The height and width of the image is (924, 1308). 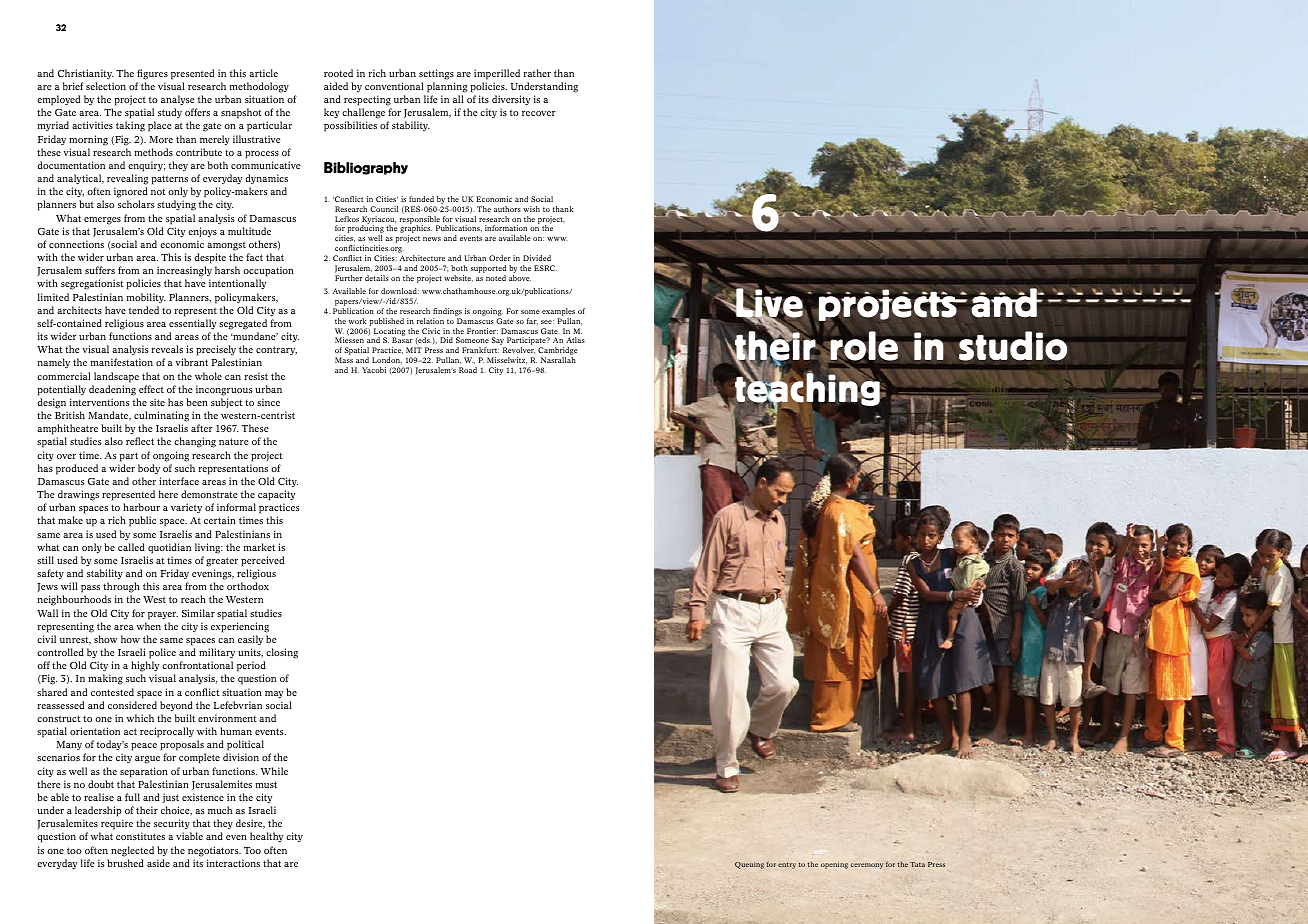 I want to click on Tata, so click(x=917, y=864).
